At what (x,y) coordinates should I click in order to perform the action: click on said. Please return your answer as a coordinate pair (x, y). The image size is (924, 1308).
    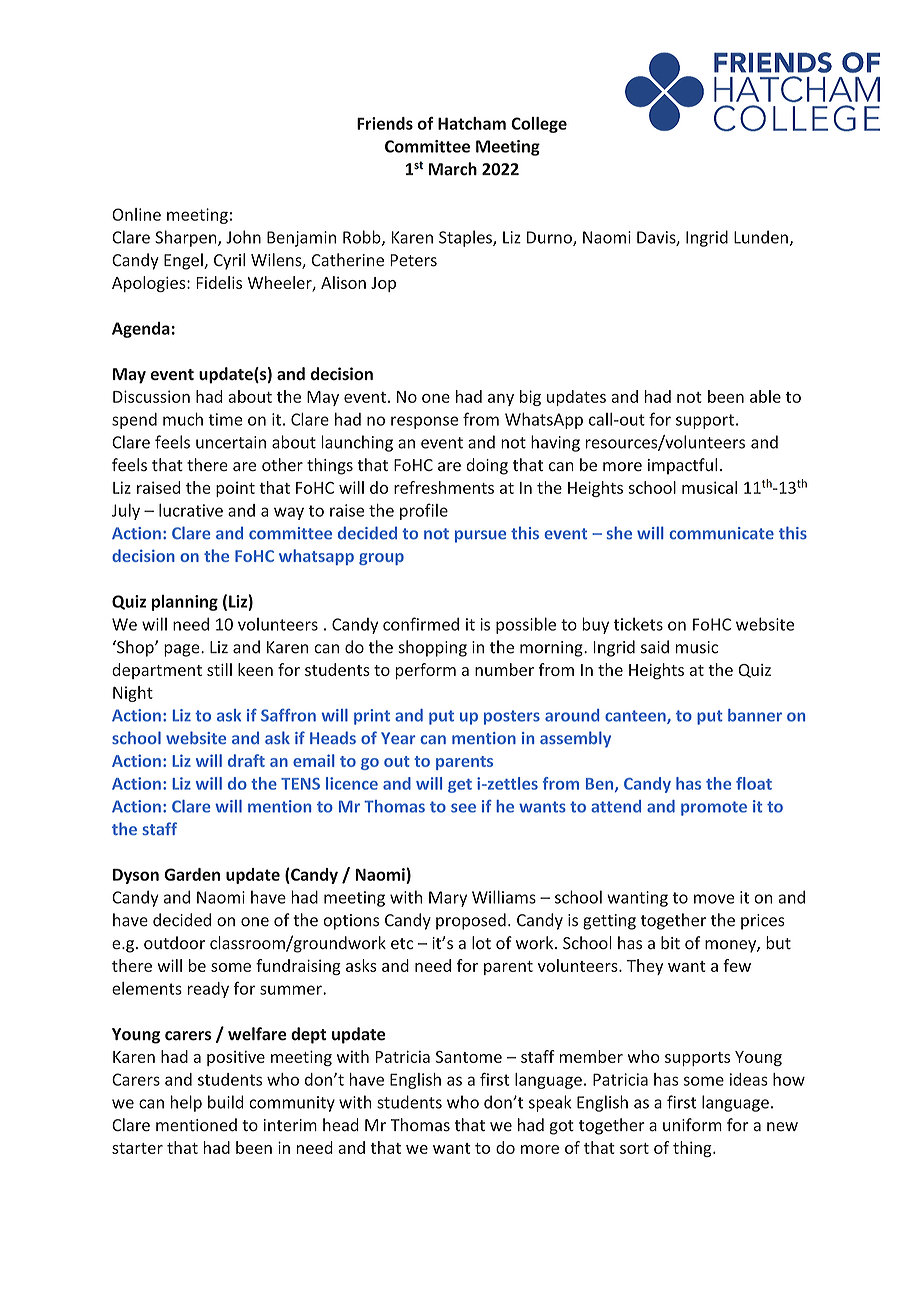
    Looking at the image, I should click on (655, 647).
